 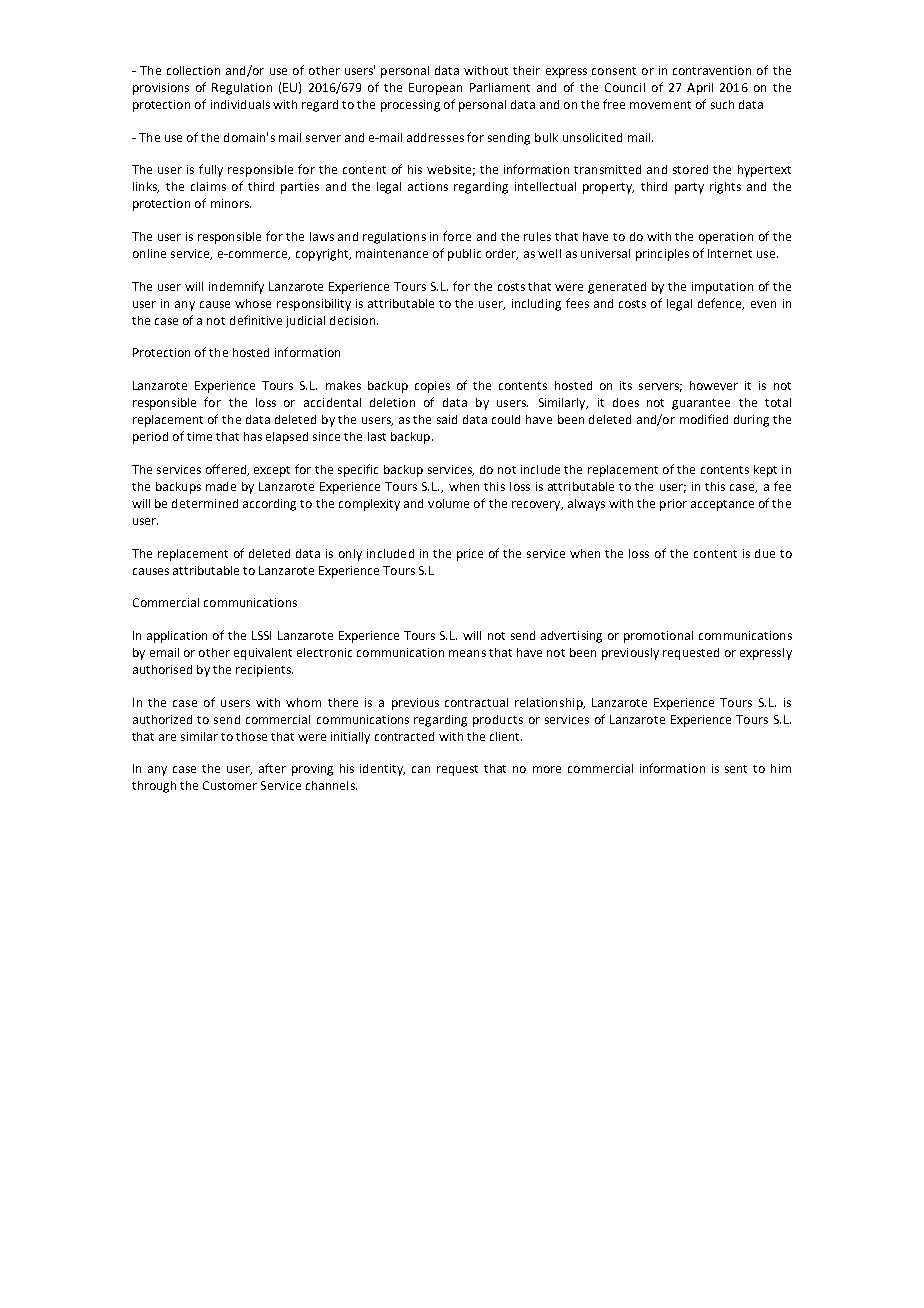 What do you see at coordinates (464, 255) in the document?
I see `public` at bounding box center [464, 255].
